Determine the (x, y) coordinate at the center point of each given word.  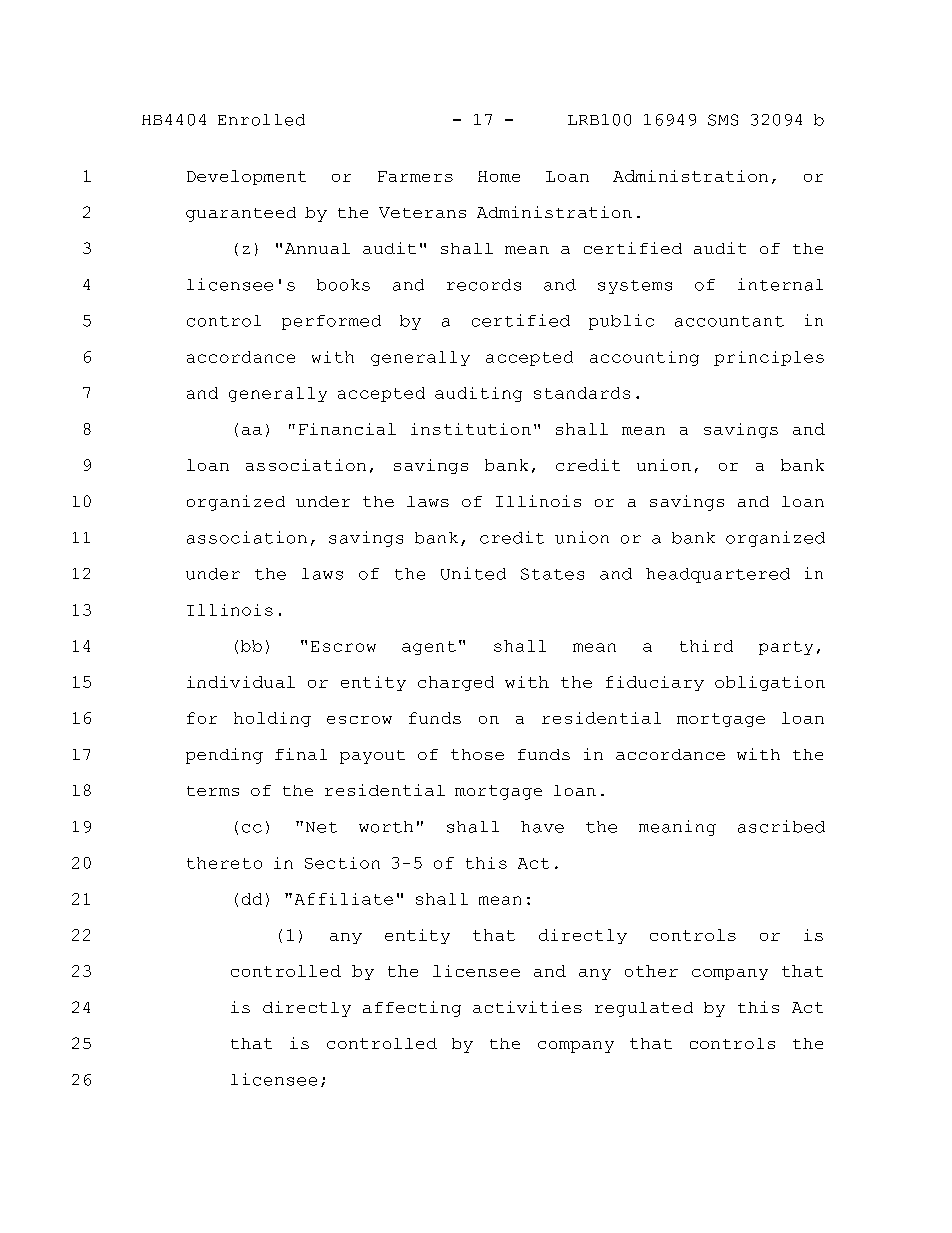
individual (241, 682)
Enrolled (261, 120)
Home (499, 176)
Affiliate (344, 899)
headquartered (718, 575)
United (473, 573)
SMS (723, 120)
